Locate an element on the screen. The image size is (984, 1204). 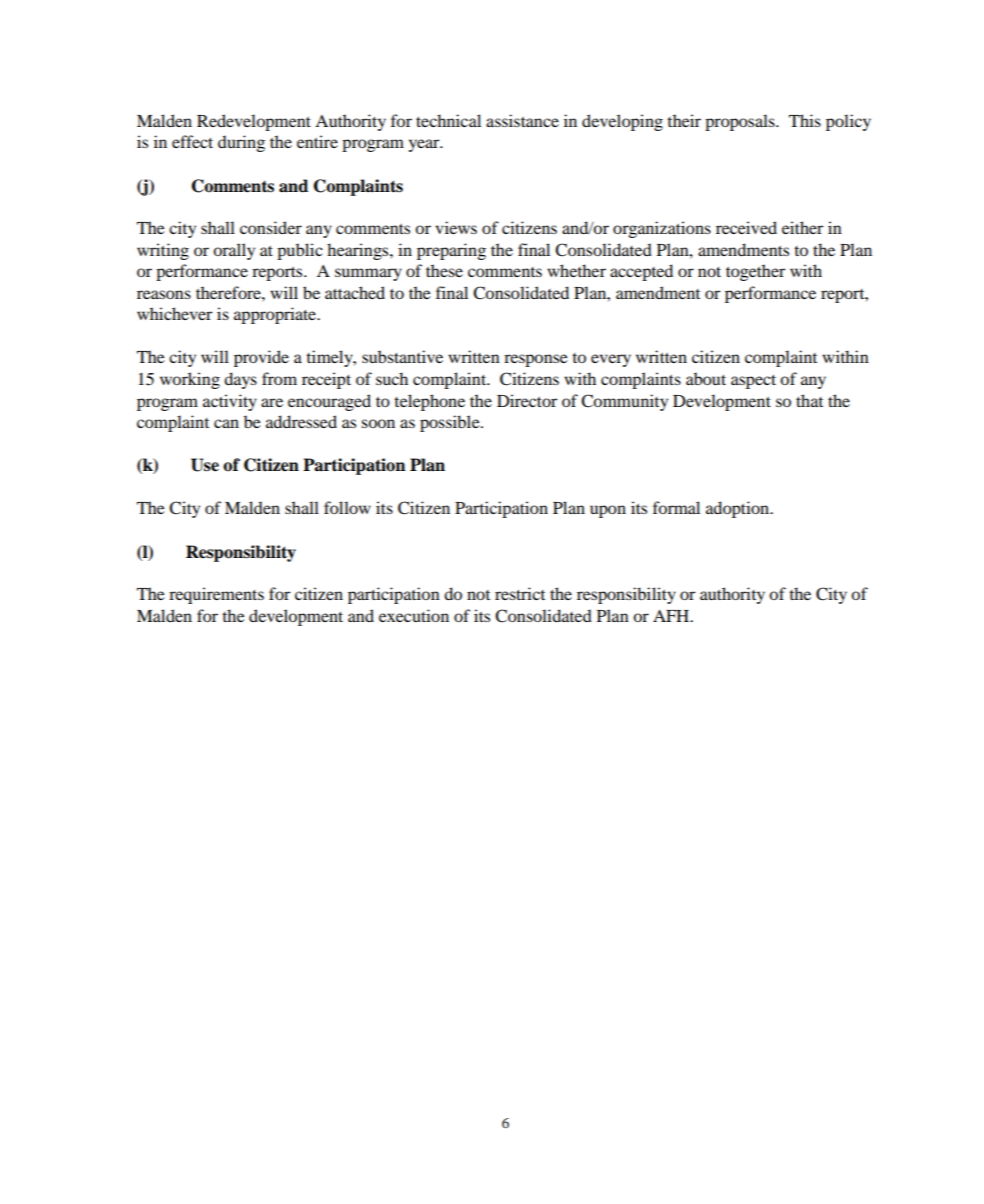
therefore is located at coordinates (229, 292).
